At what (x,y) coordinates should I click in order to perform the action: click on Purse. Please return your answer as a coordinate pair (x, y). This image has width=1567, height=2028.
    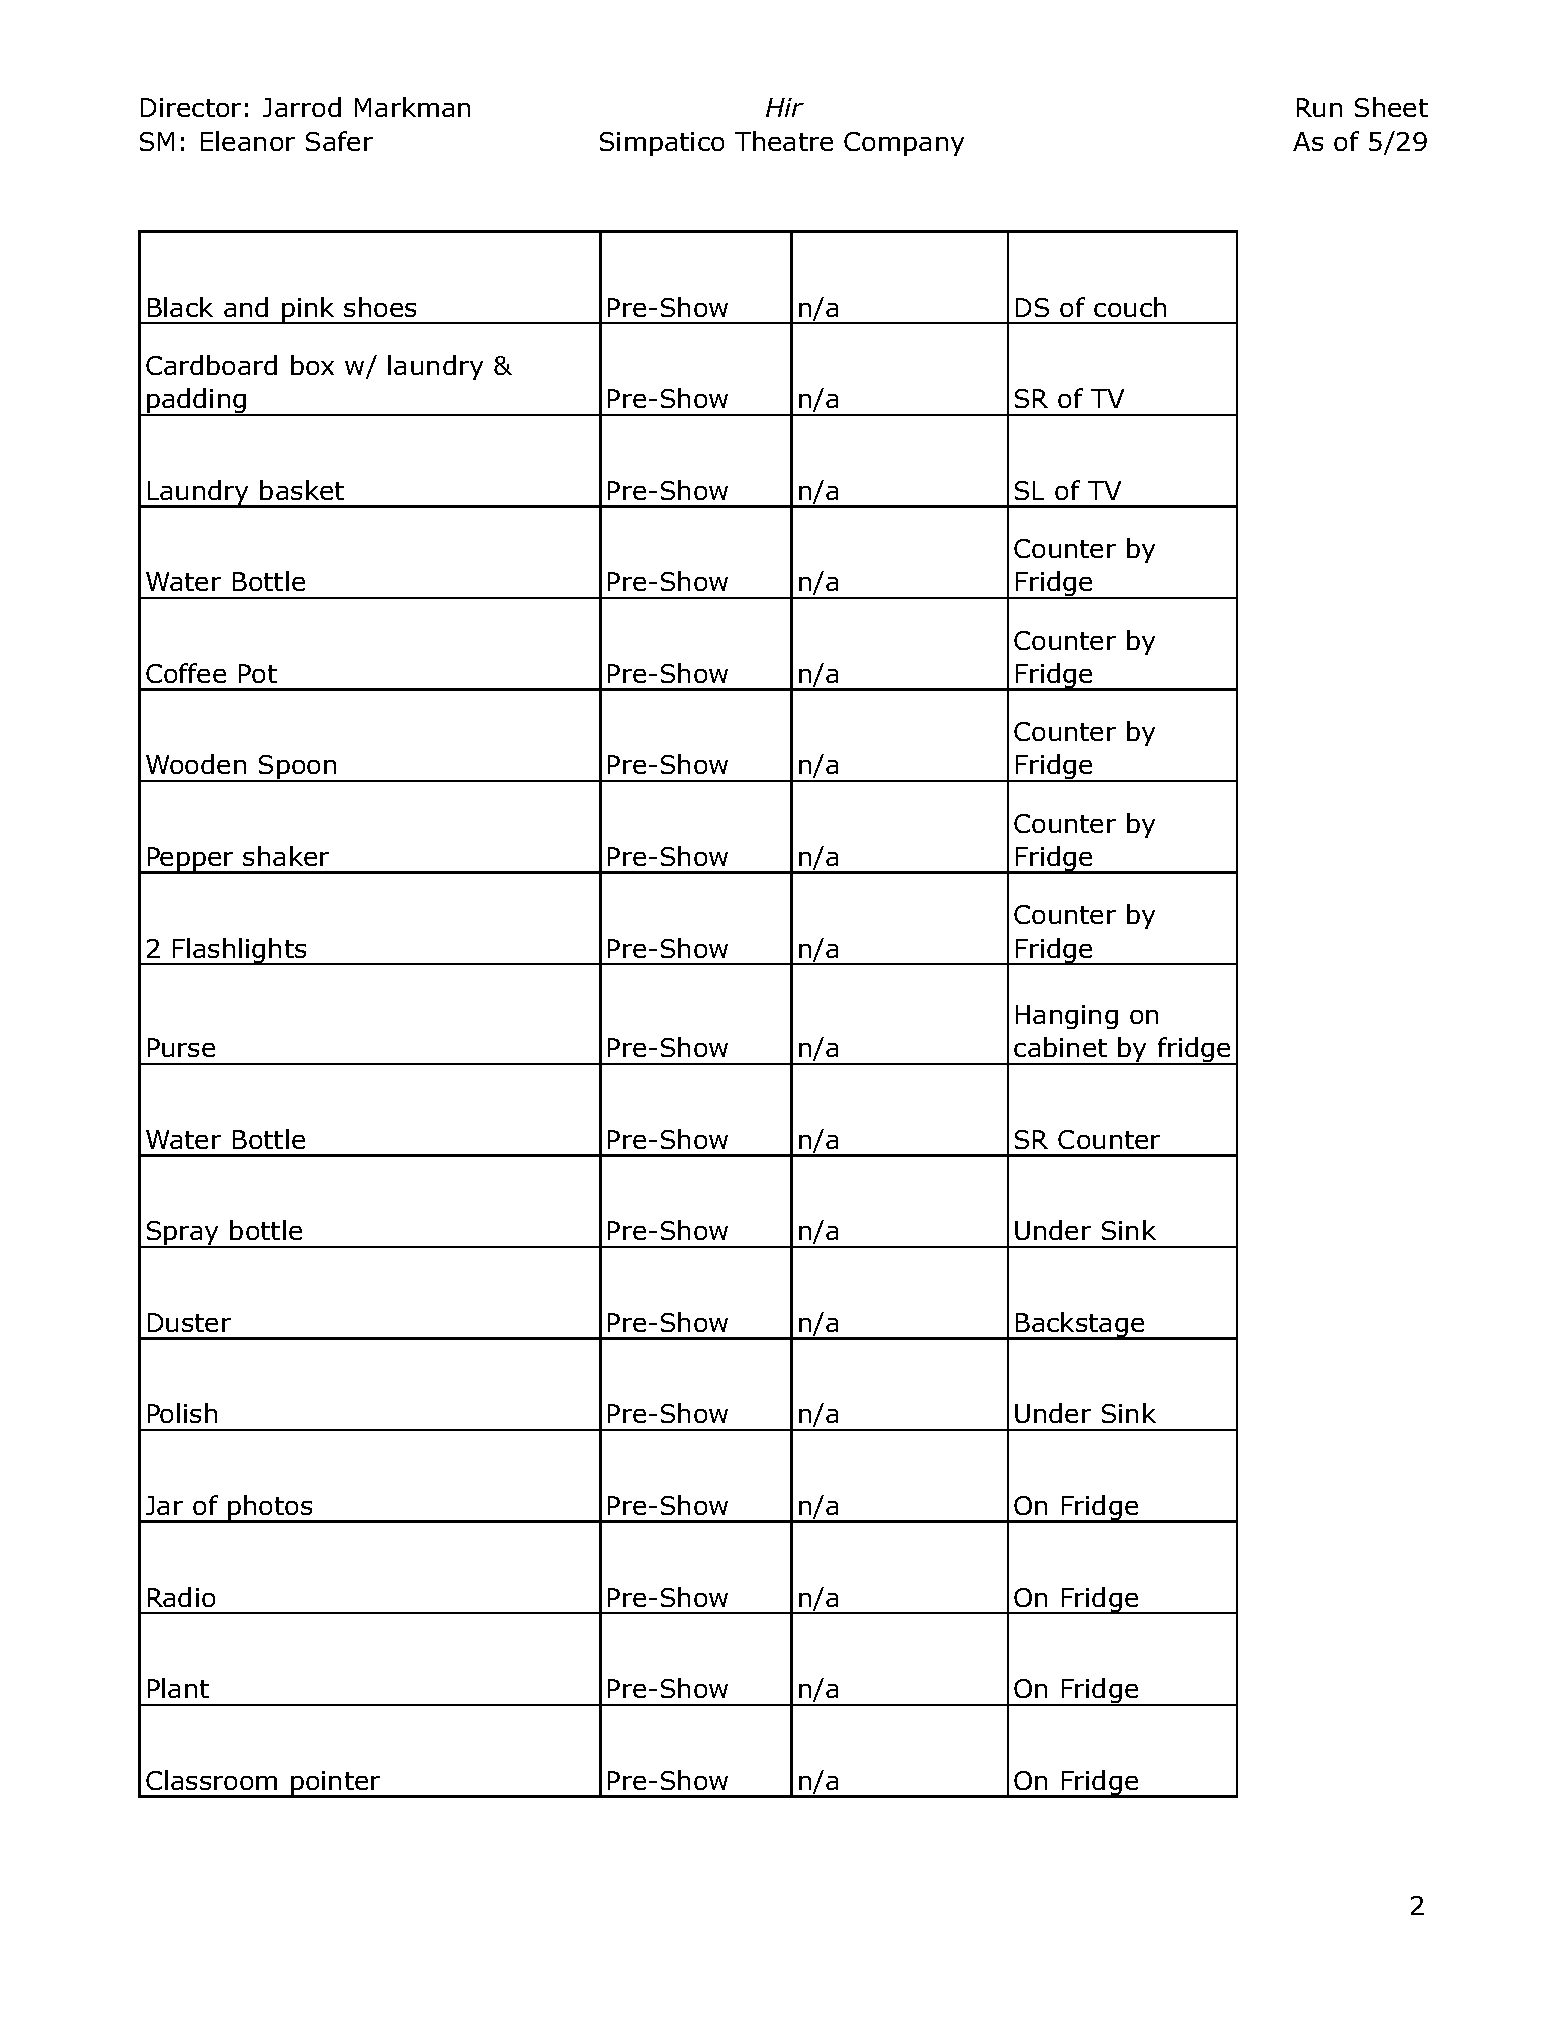
    Looking at the image, I should click on (181, 1047).
